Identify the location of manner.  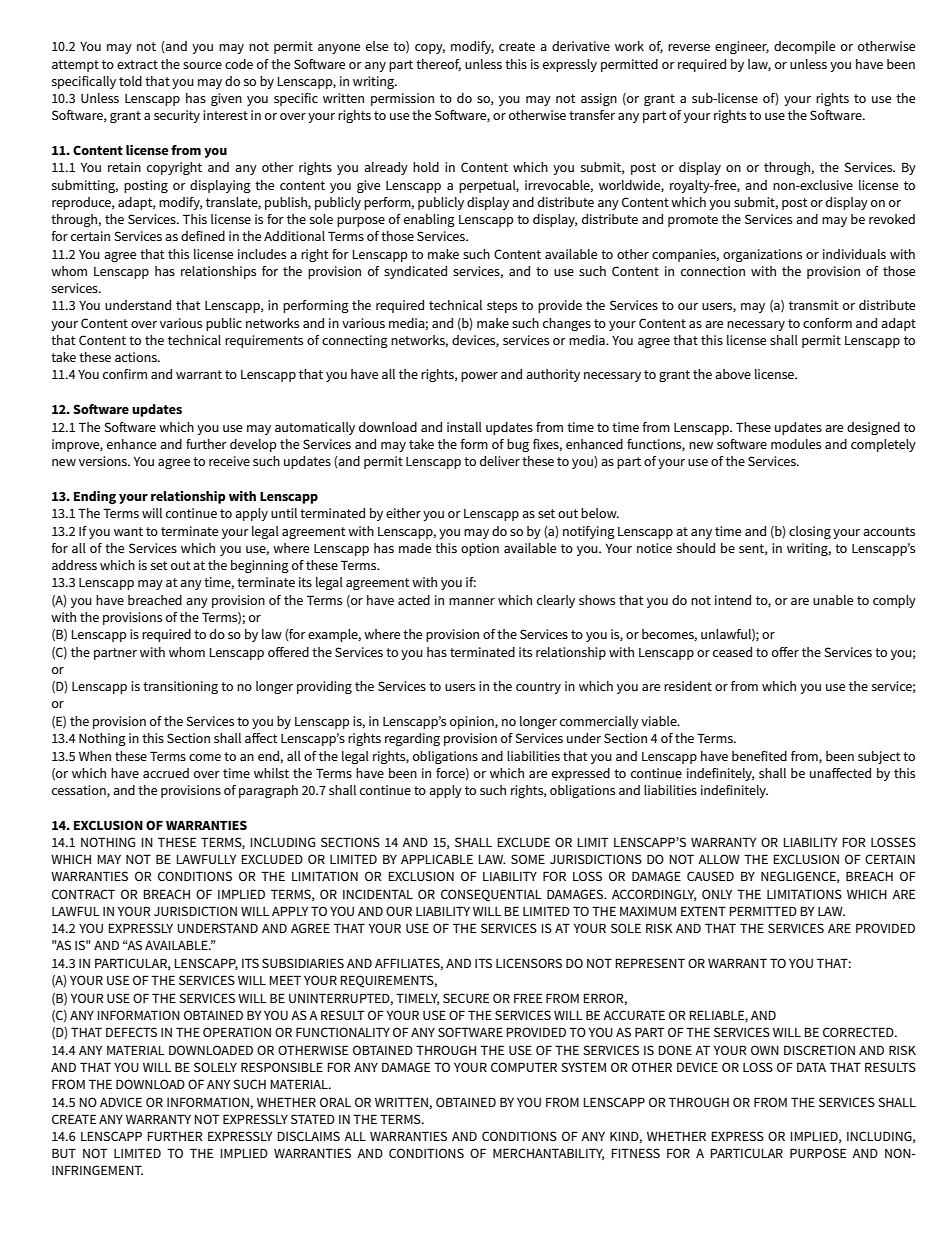
(472, 601).
